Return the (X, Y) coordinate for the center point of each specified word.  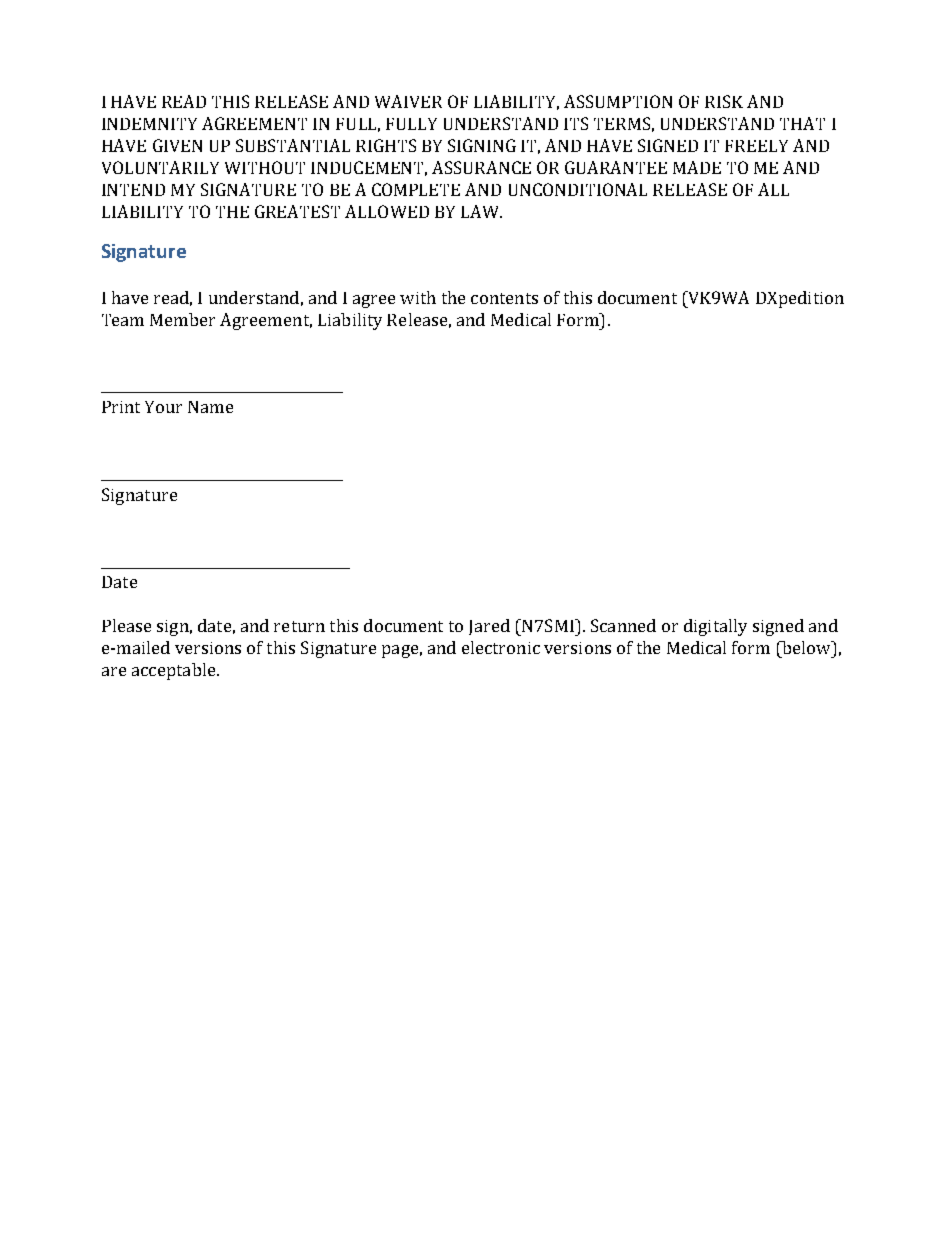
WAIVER (408, 101)
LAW (481, 211)
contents (504, 298)
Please (126, 625)
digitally (715, 627)
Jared (489, 627)
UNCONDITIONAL (578, 189)
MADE (697, 167)
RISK (724, 101)
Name (210, 407)
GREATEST (297, 211)
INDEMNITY (149, 124)
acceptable (175, 671)
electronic (501, 647)
